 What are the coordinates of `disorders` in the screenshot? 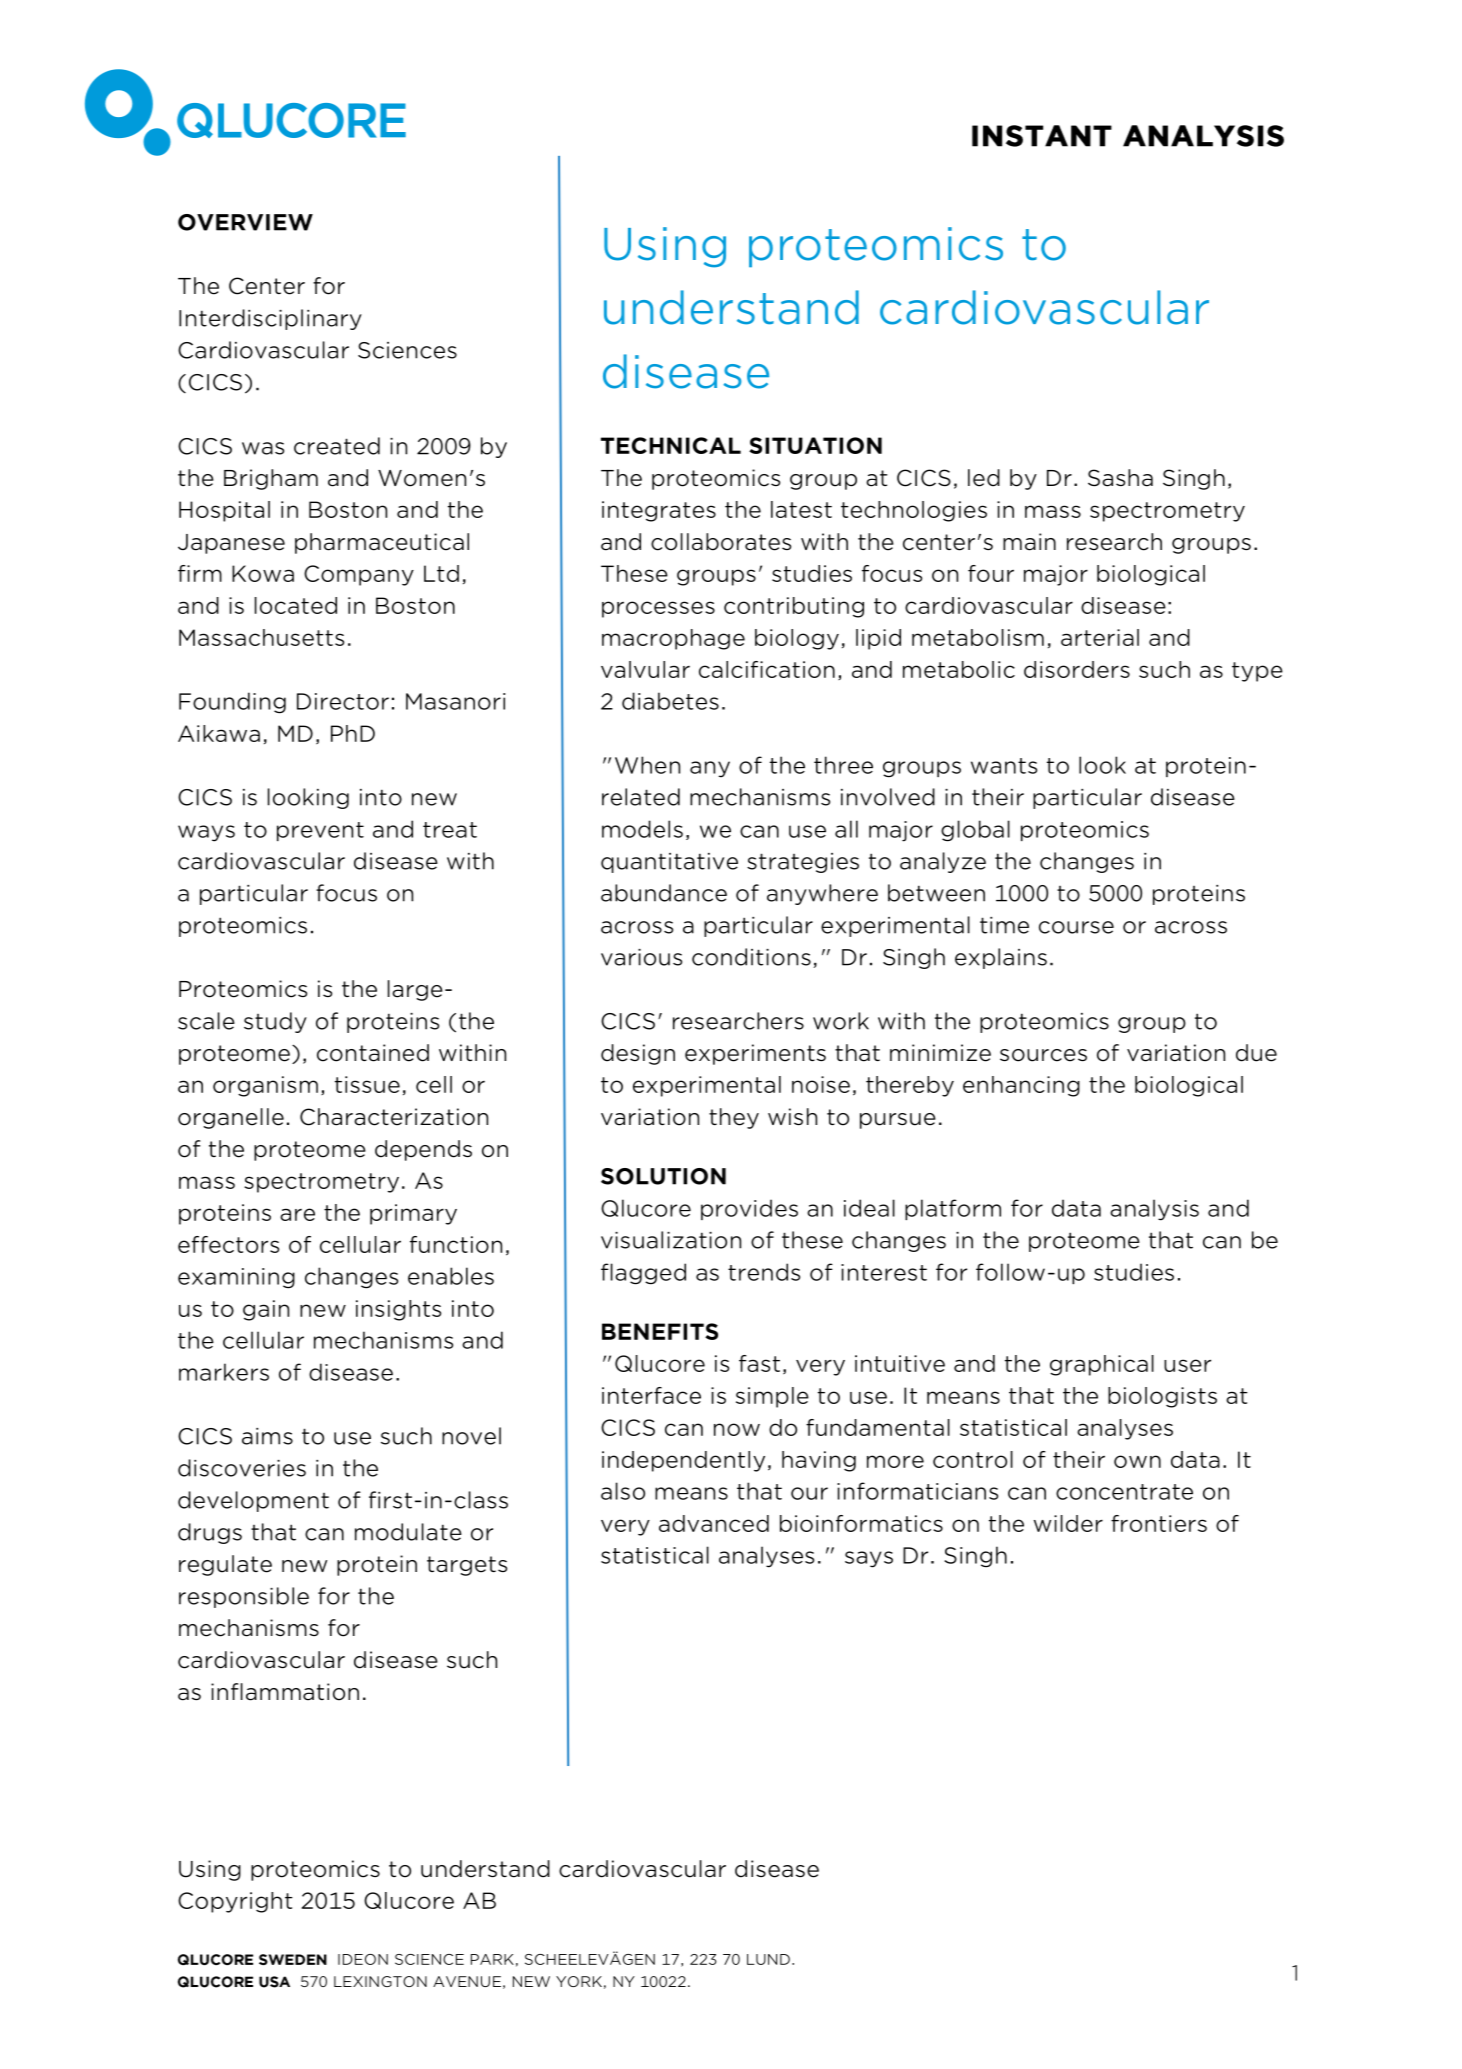 It's located at (1077, 669).
